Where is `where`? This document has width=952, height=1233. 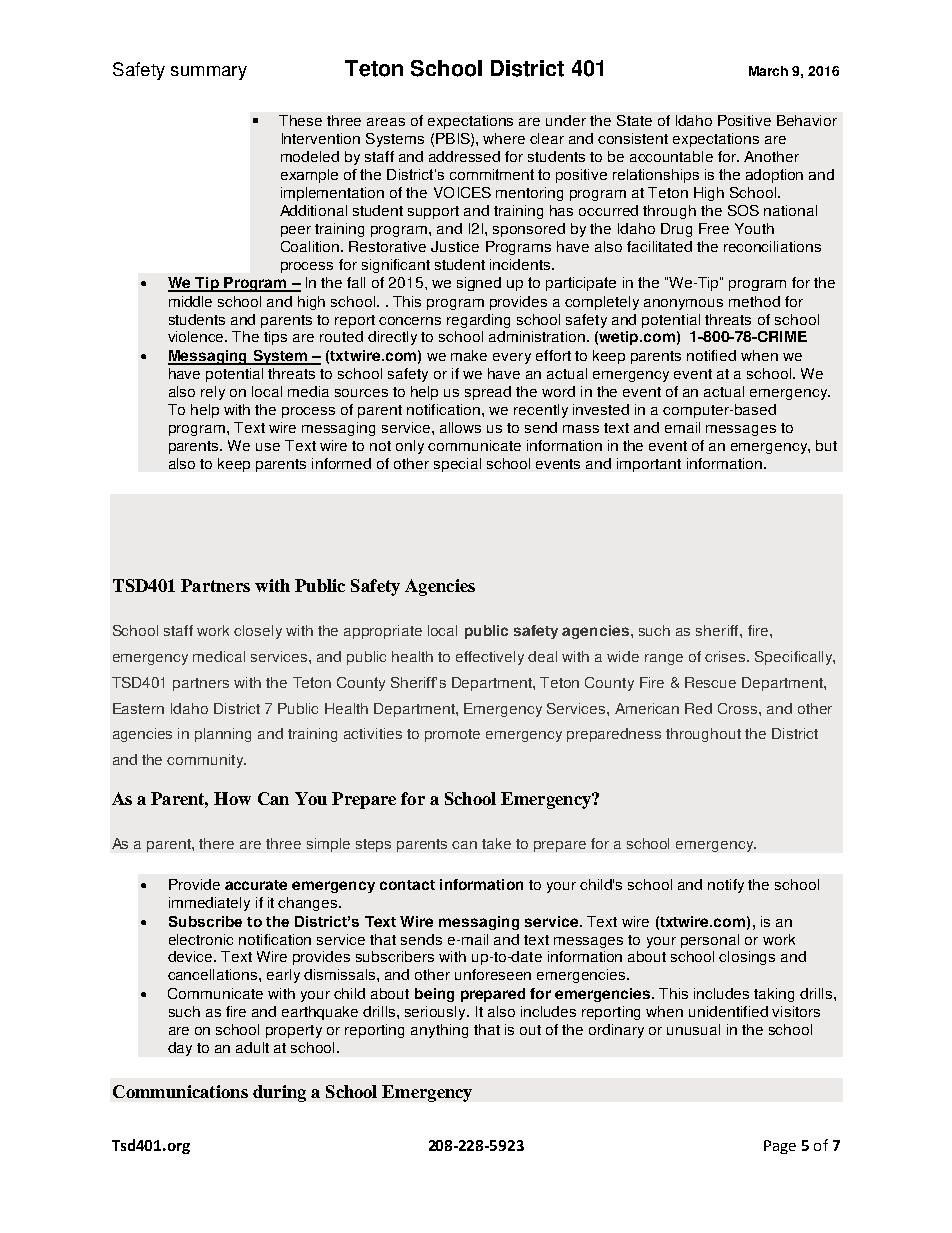 where is located at coordinates (504, 138).
